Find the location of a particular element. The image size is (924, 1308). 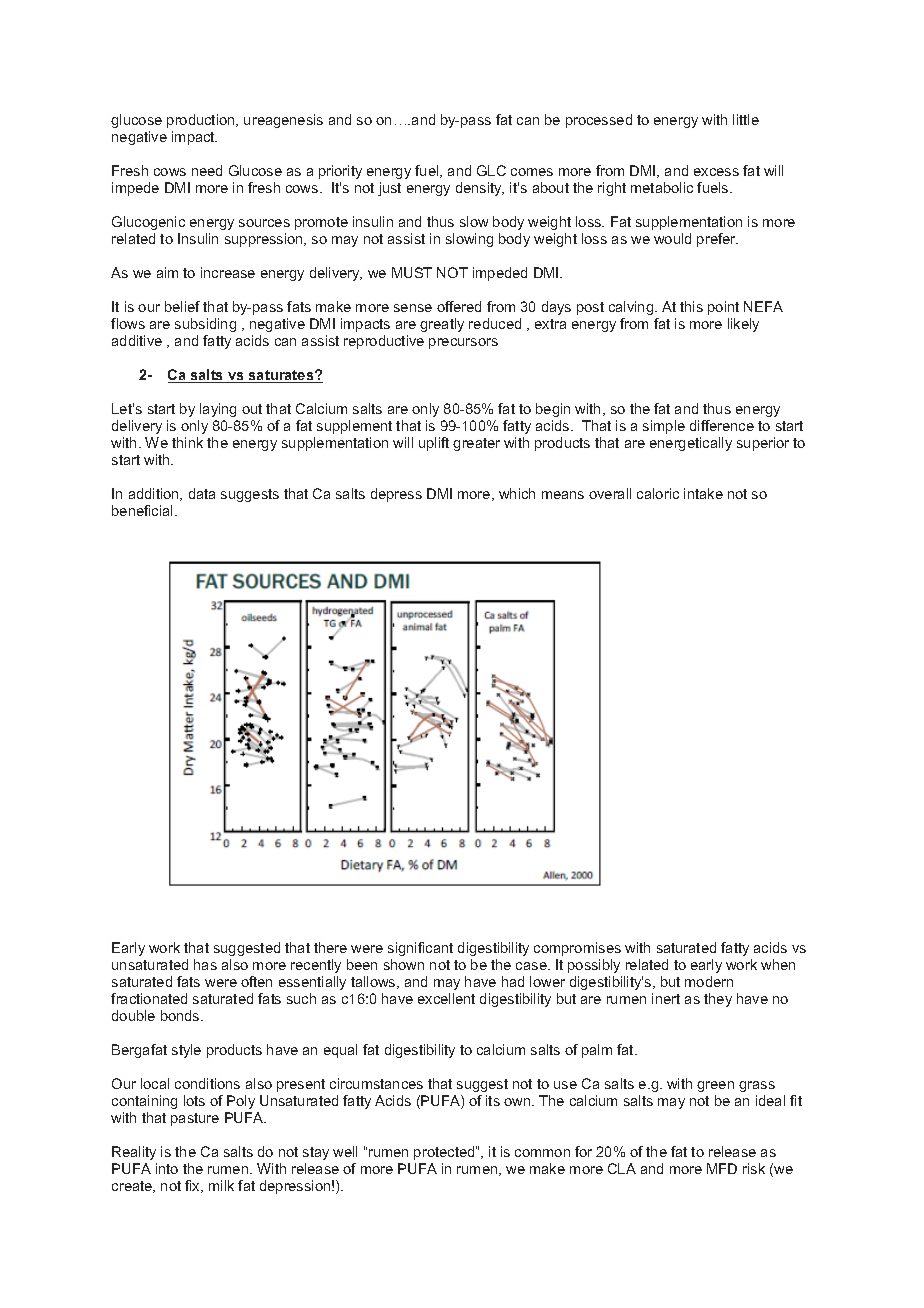

need is located at coordinates (207, 170).
